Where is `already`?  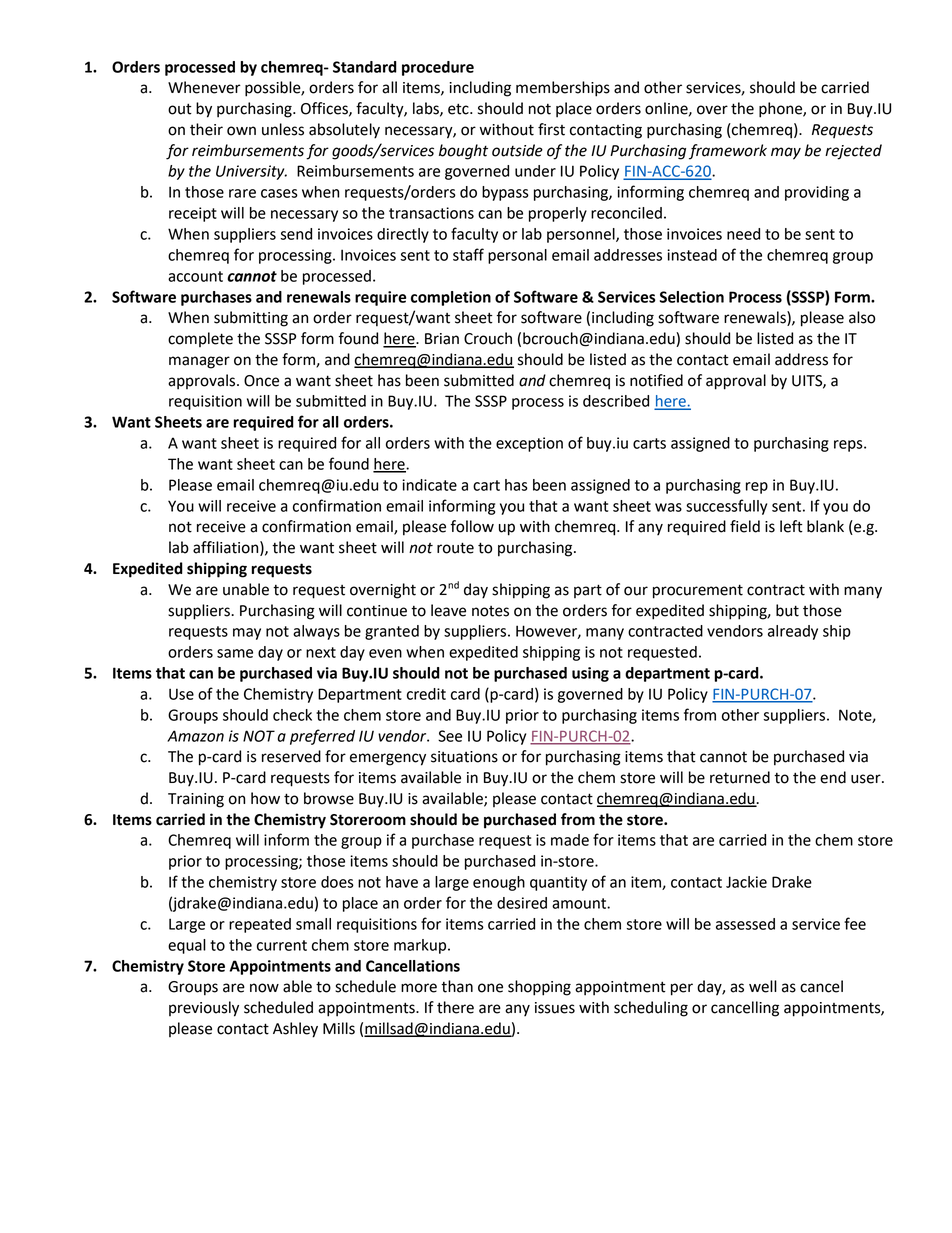 already is located at coordinates (793, 632).
